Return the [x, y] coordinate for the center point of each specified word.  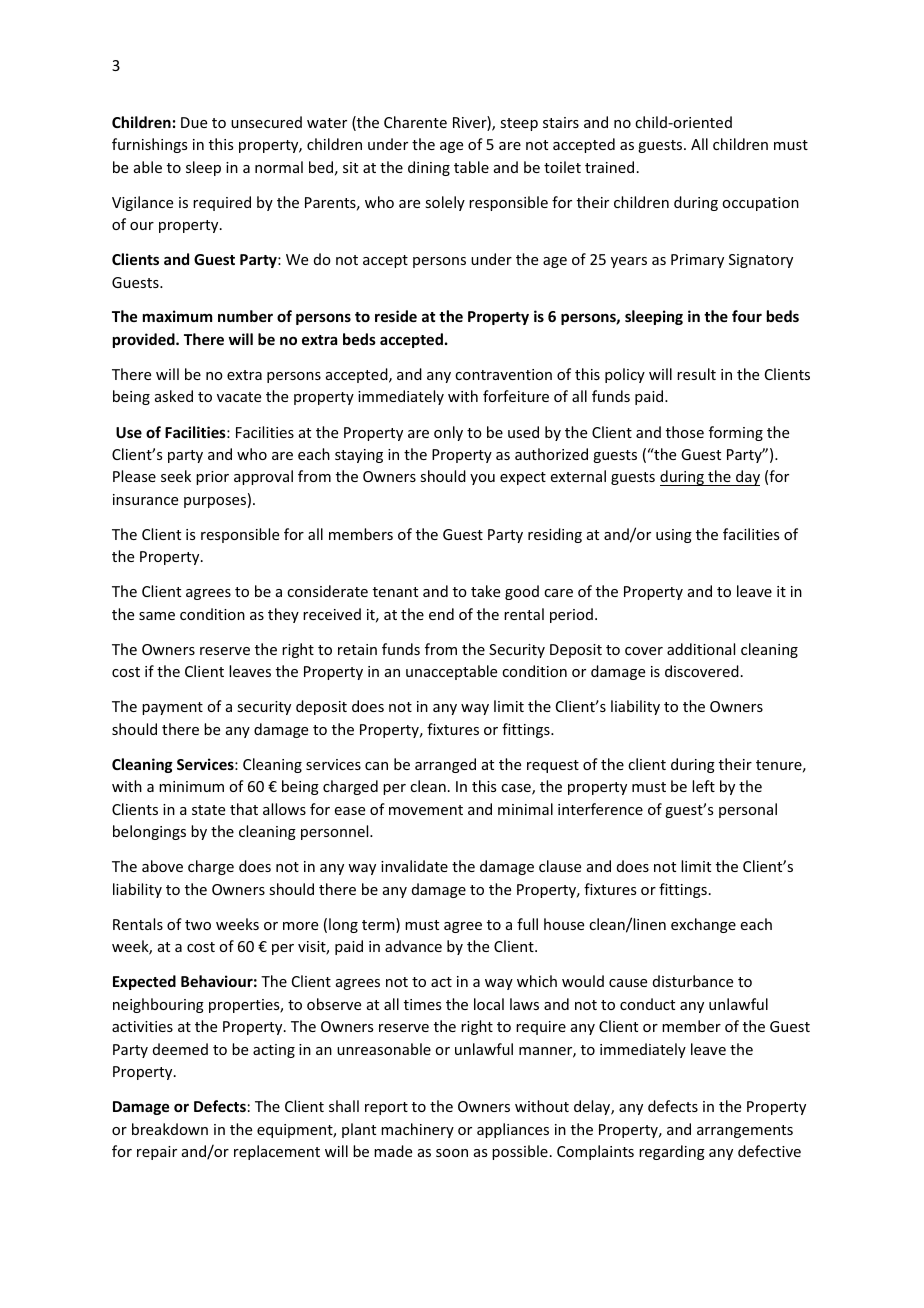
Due [194, 122]
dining [429, 168]
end [441, 614]
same [157, 616]
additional [701, 649]
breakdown [170, 1129]
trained [609, 167]
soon [452, 1153]
